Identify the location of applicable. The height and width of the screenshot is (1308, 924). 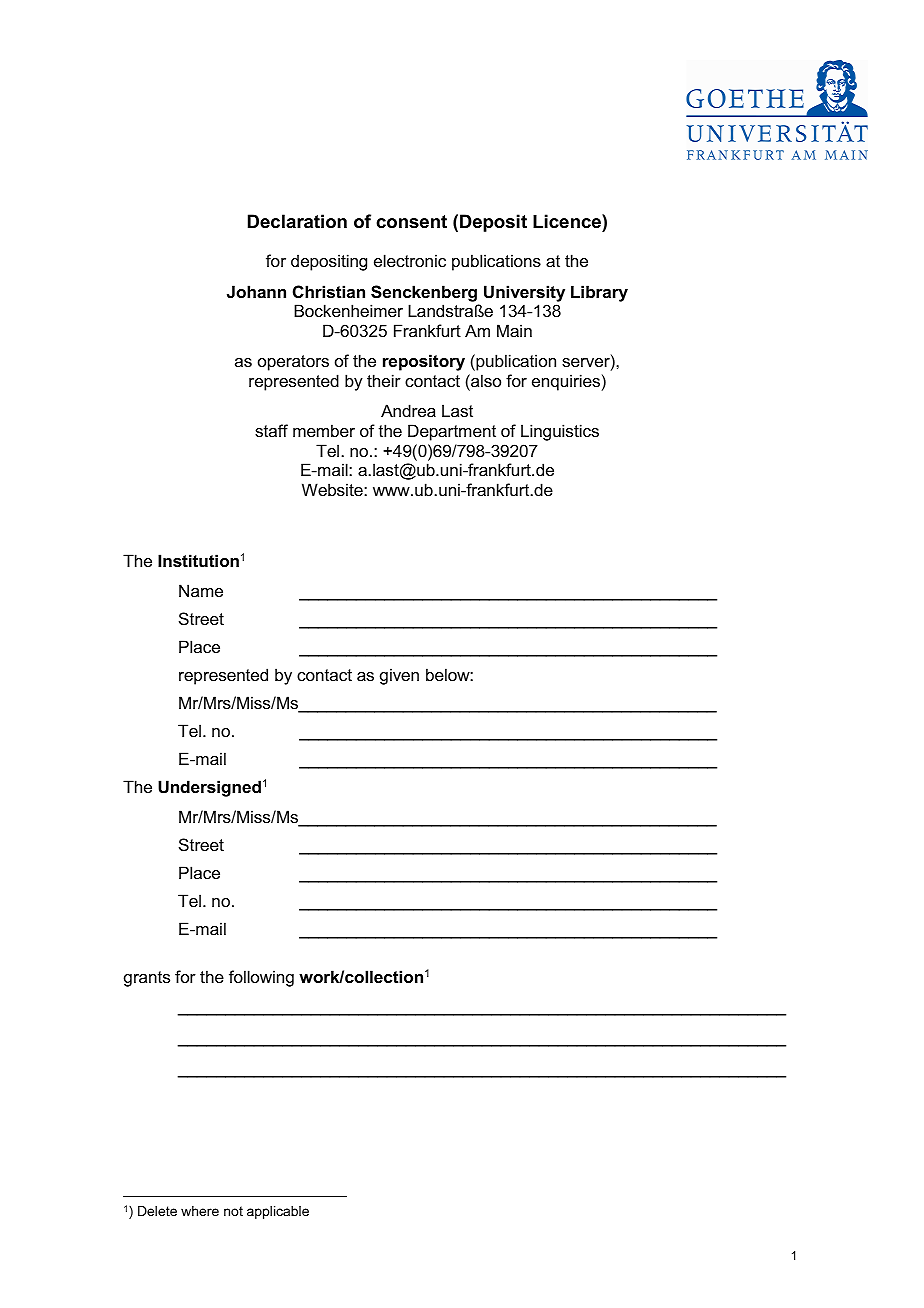
(278, 1212).
